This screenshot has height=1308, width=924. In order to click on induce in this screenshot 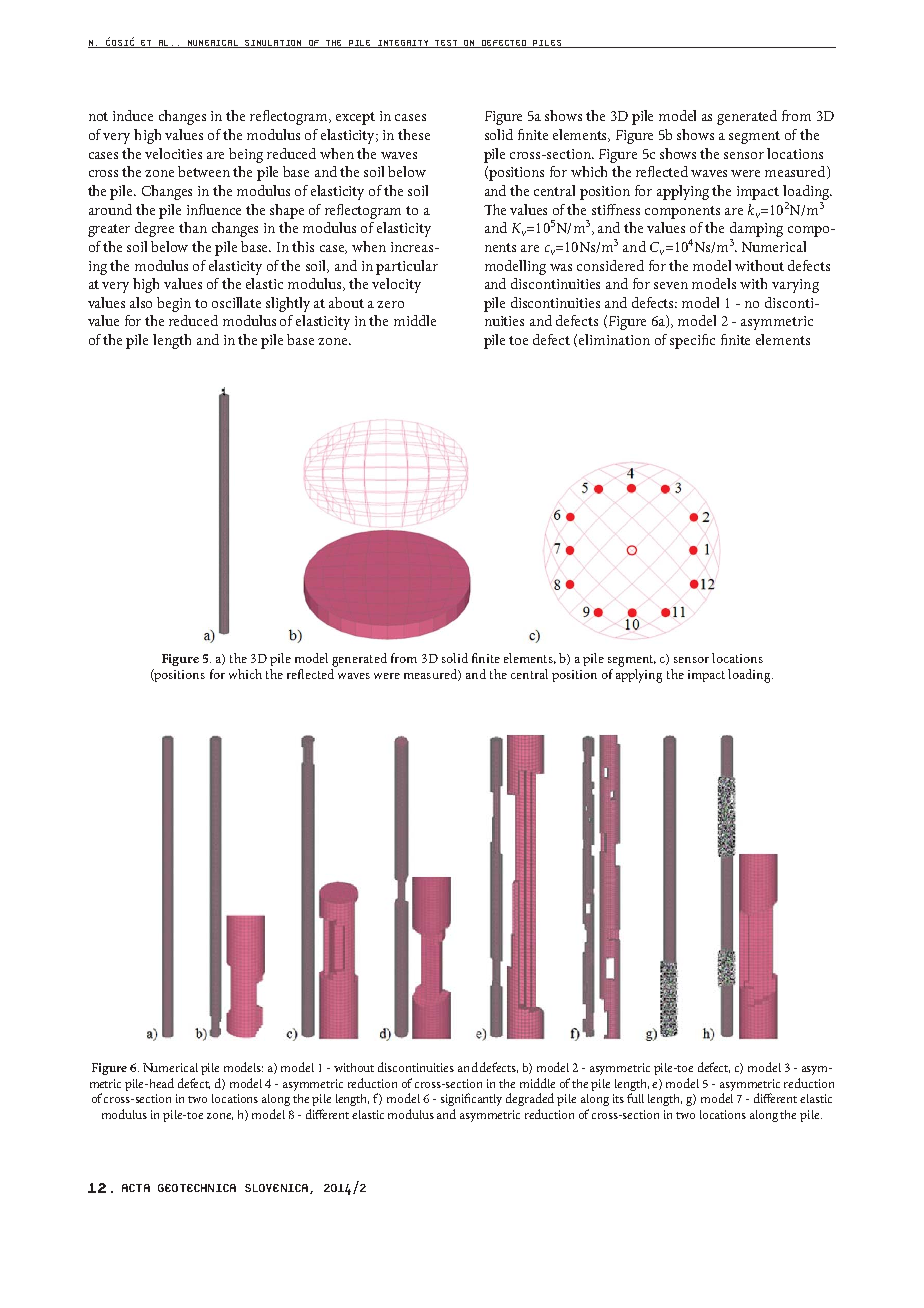, I will do `click(133, 115)`.
